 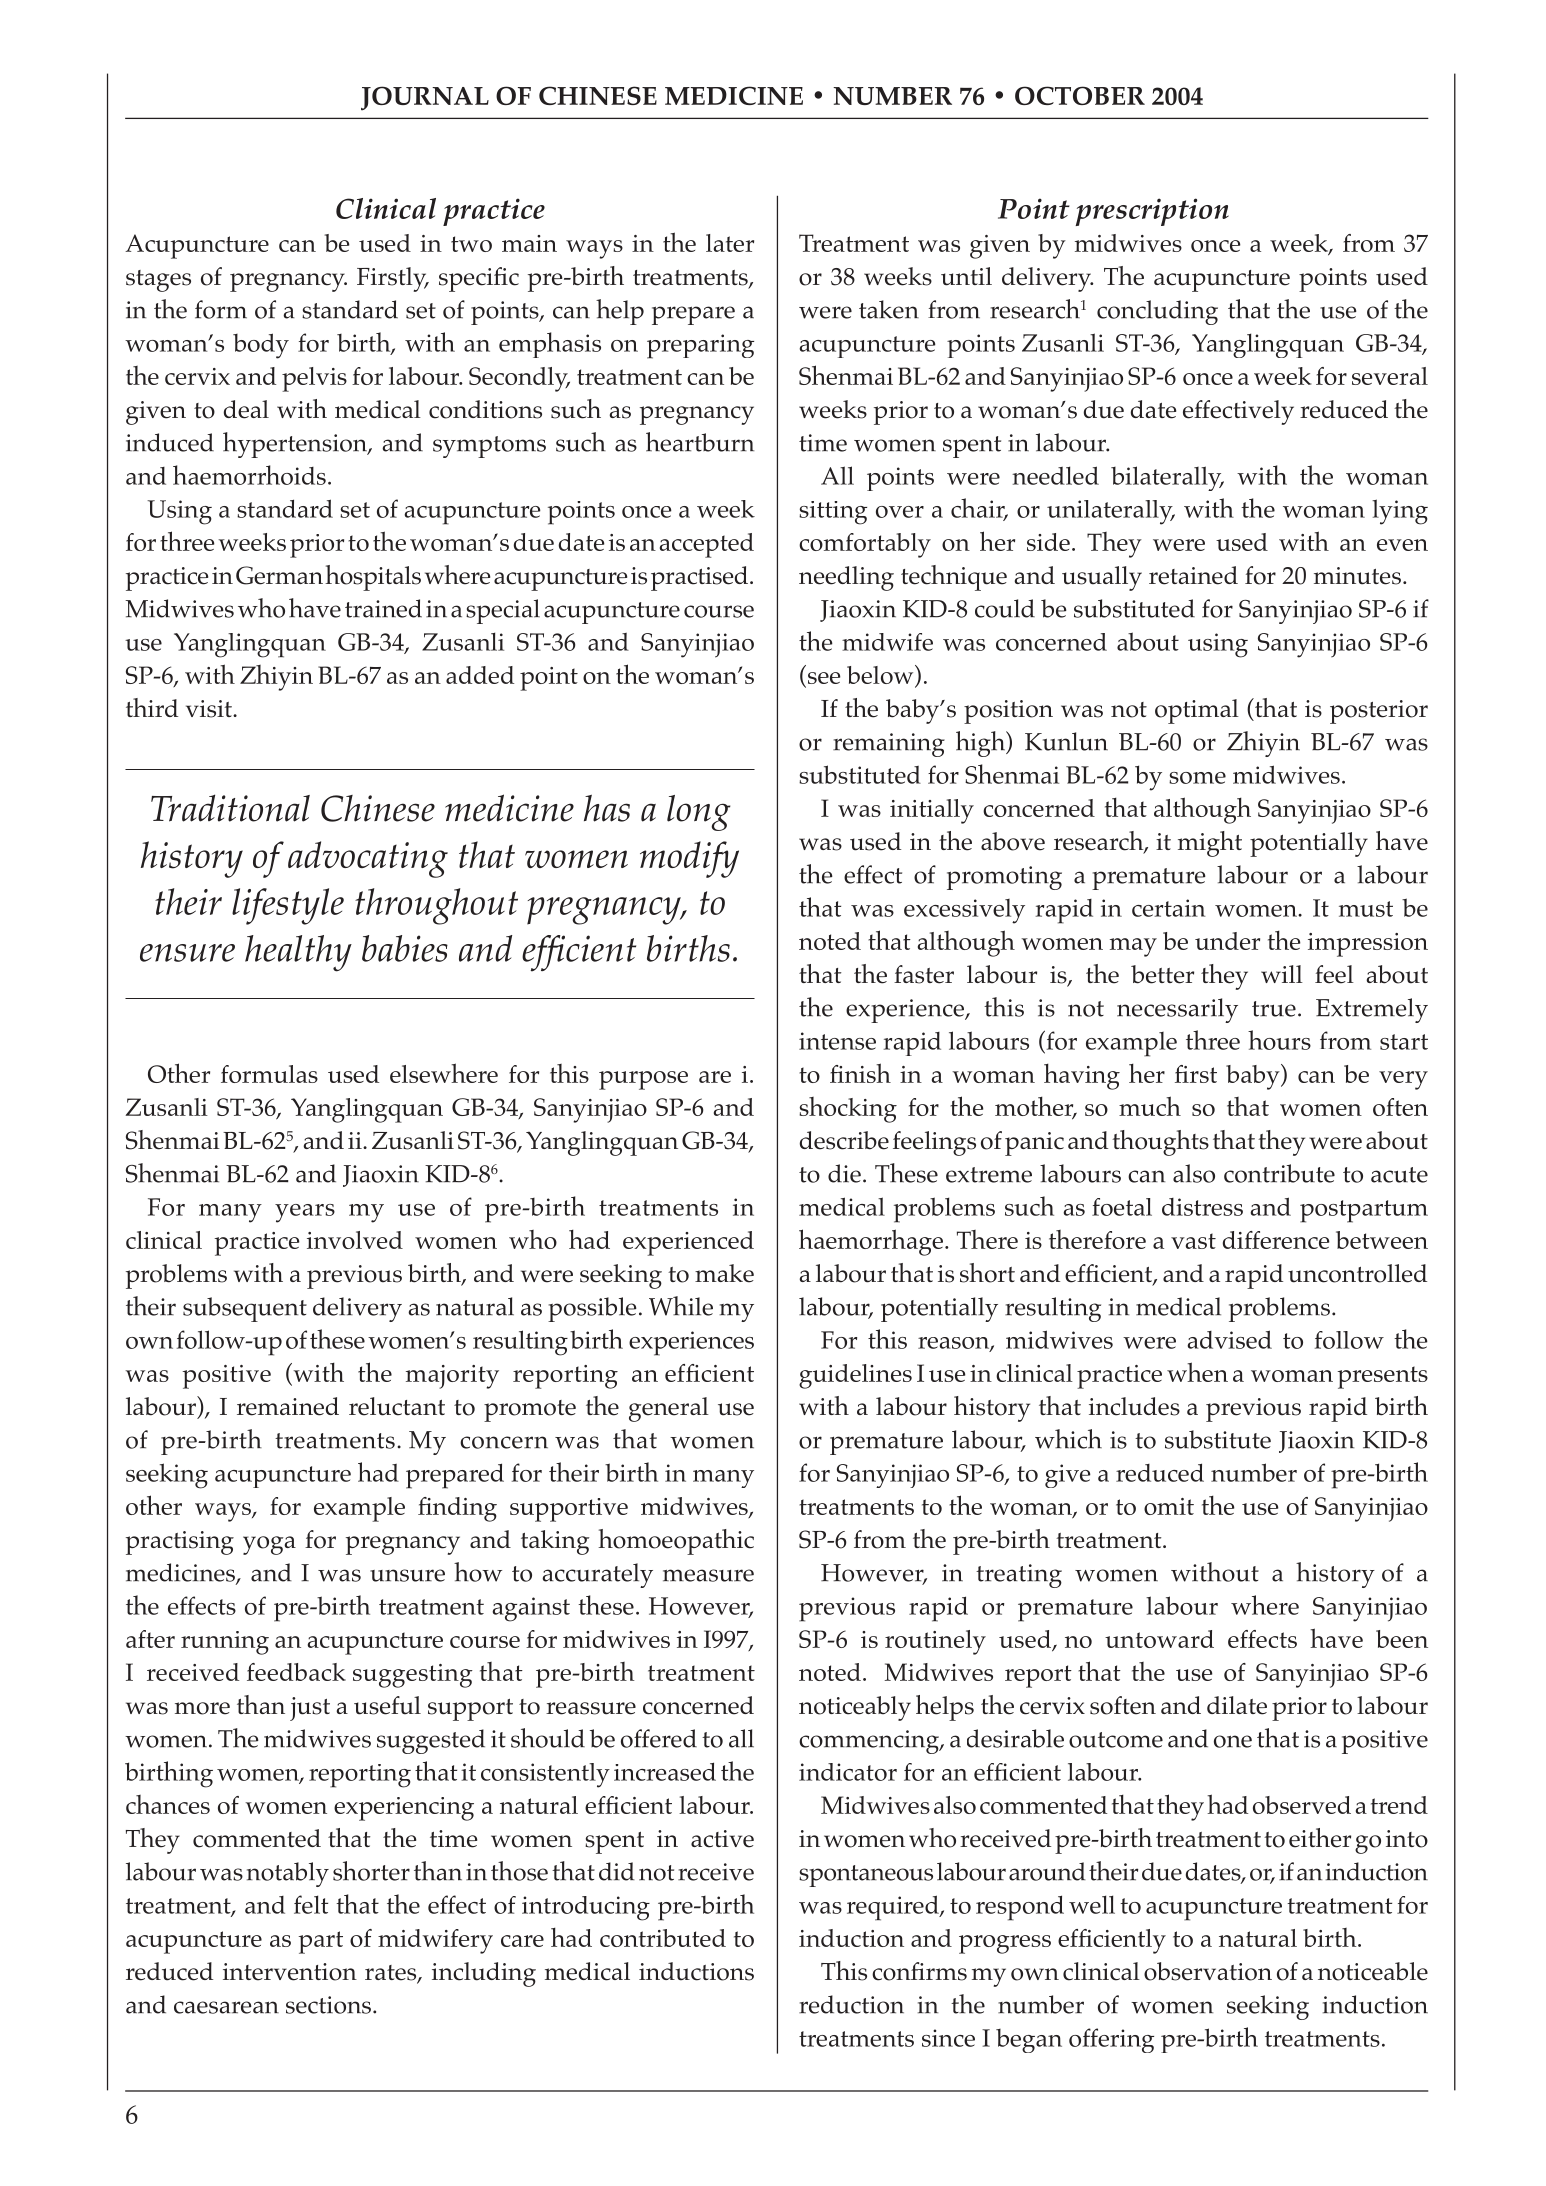 I want to click on sitting, so click(x=833, y=513).
